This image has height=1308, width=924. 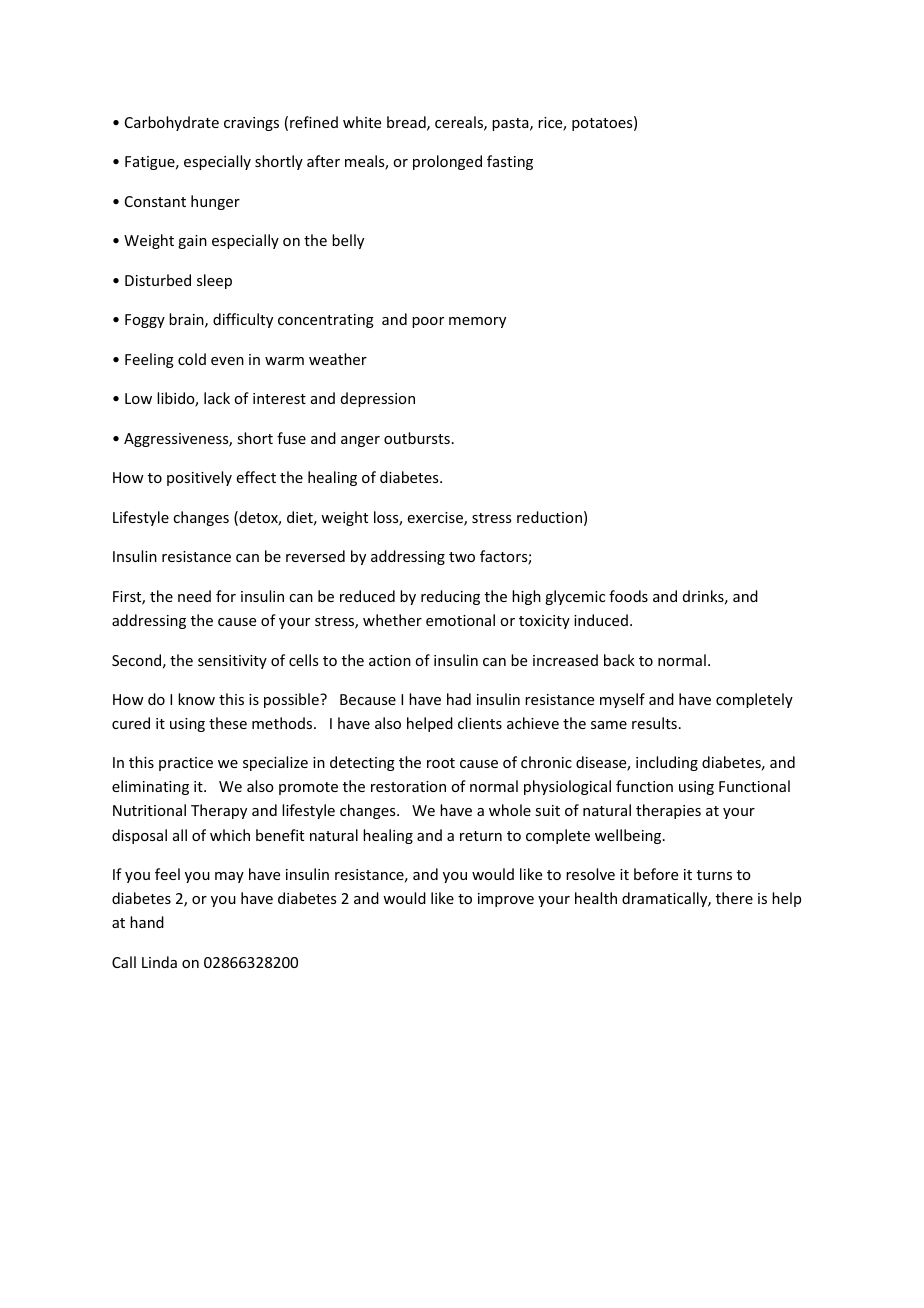 I want to click on memory, so click(x=477, y=322).
